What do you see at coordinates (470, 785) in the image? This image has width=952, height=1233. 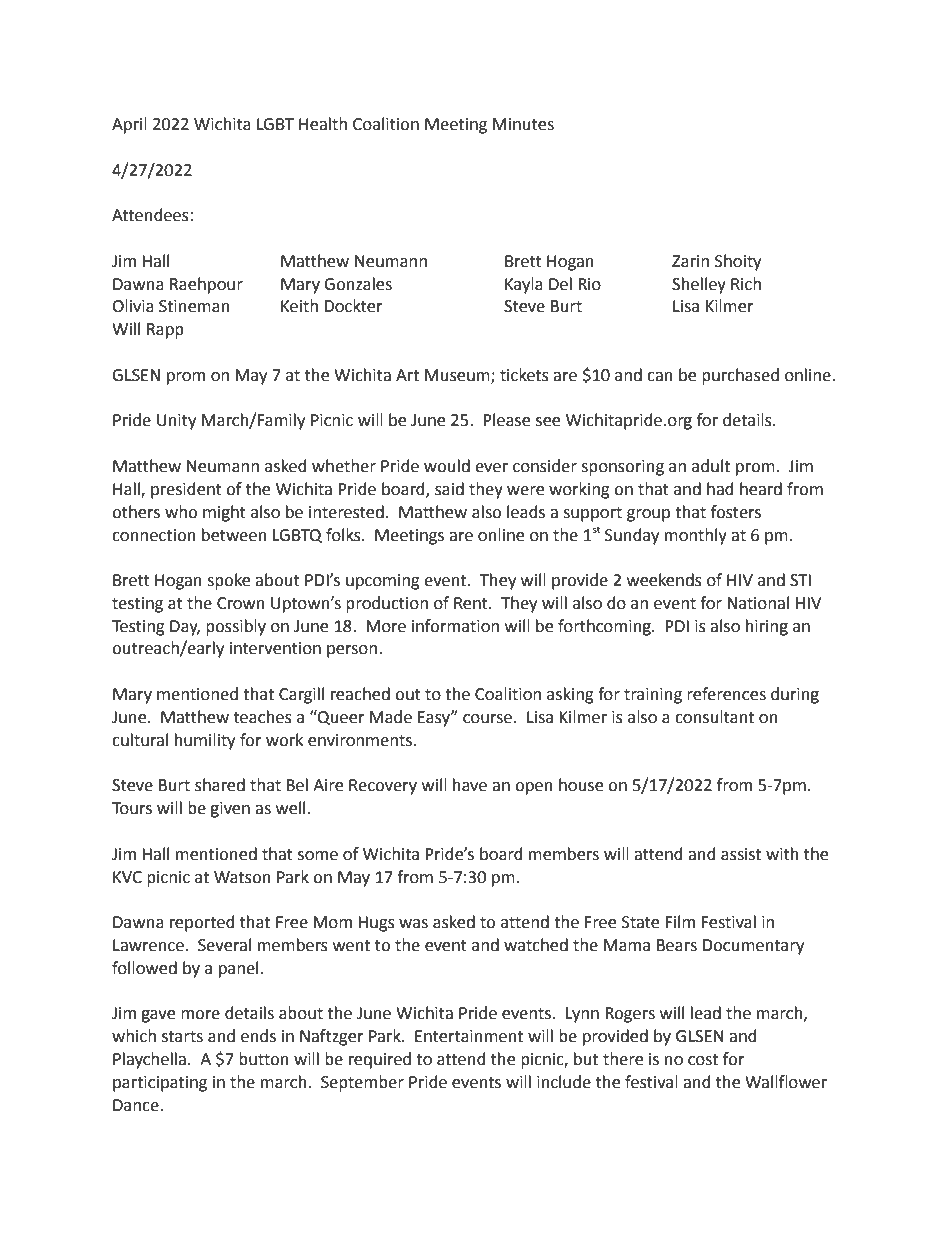 I see `have` at bounding box center [470, 785].
